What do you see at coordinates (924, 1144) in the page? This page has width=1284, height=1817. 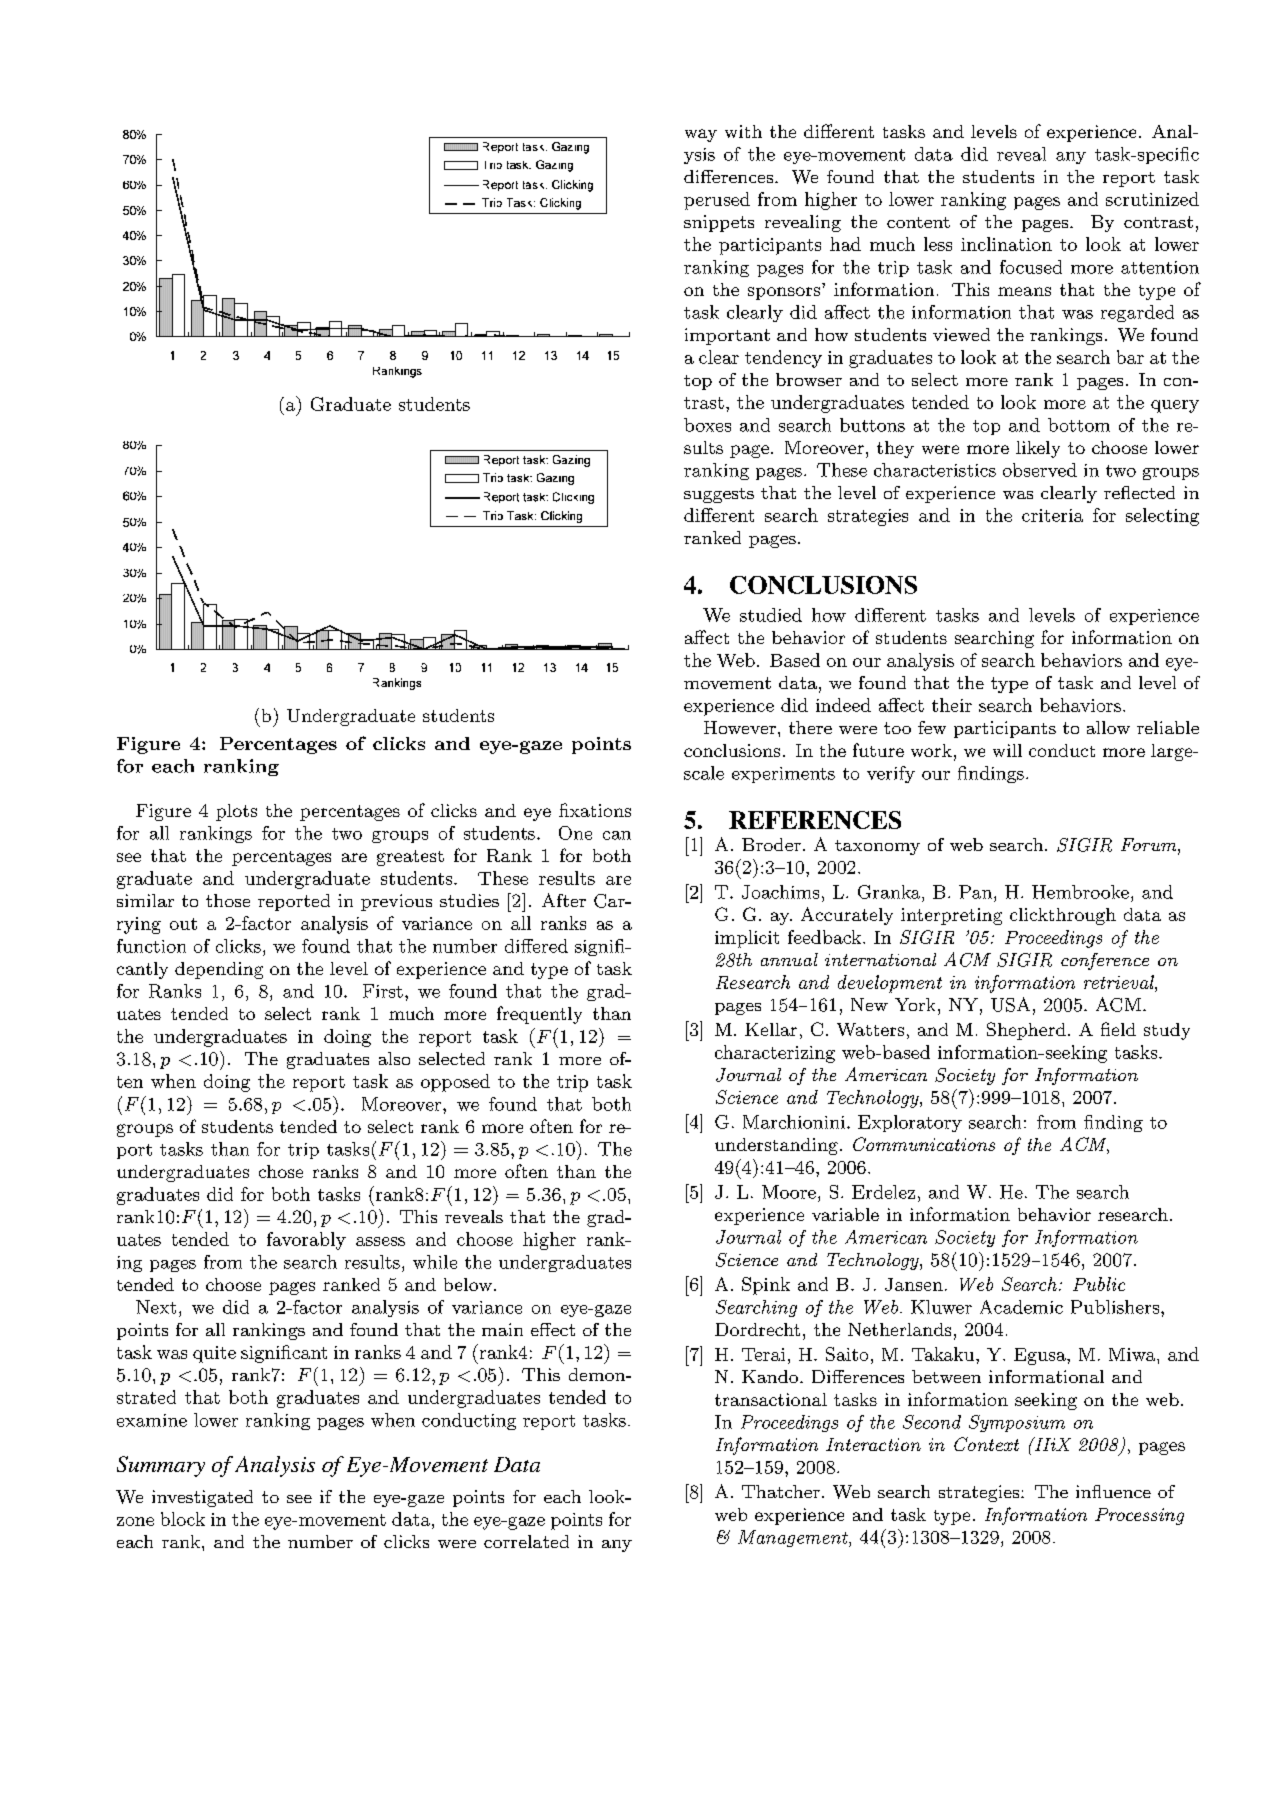 I see `Communications` at bounding box center [924, 1144].
